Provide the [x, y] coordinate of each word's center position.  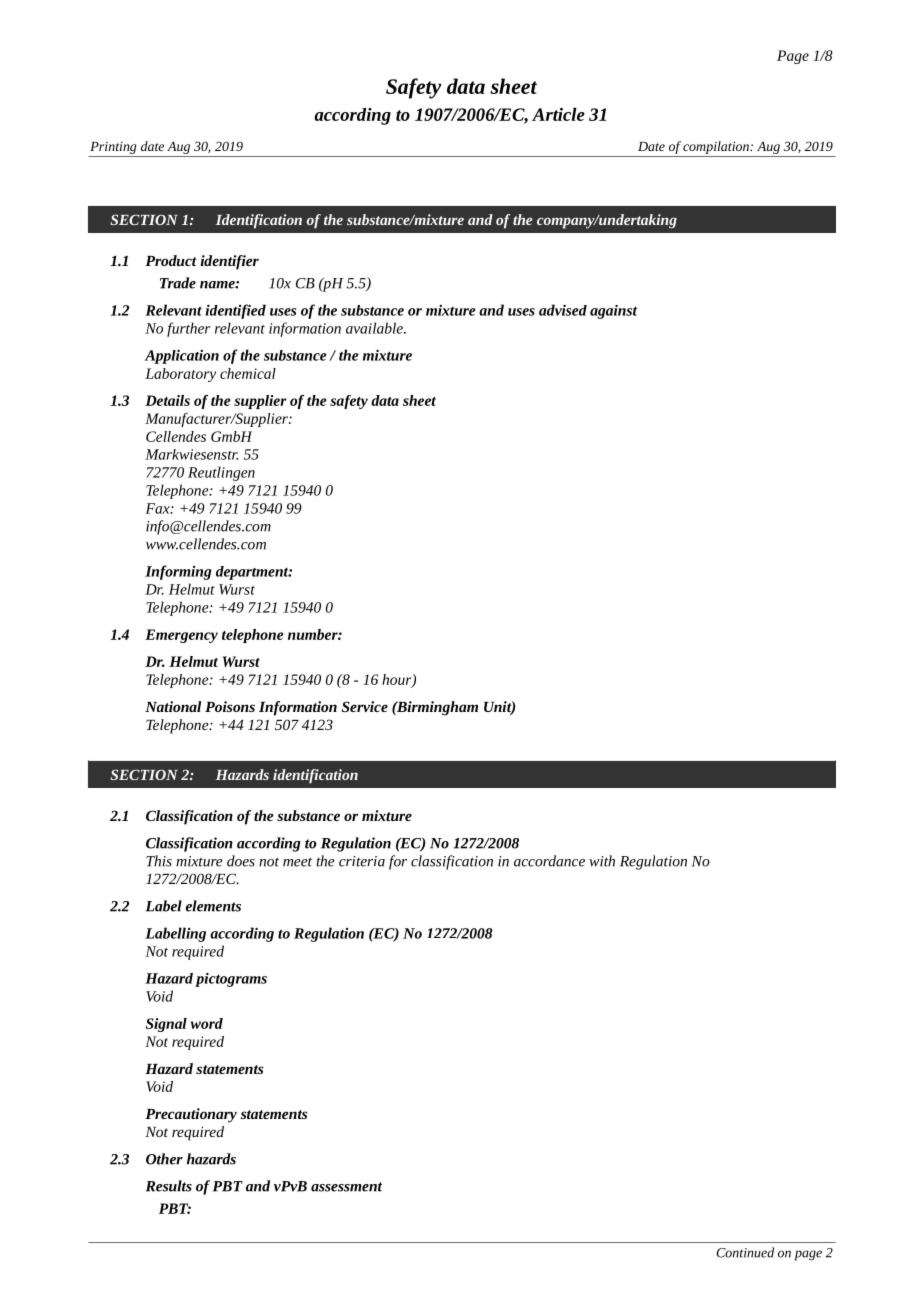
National [173, 706]
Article [558, 114]
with [602, 861]
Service [365, 706]
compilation [717, 147]
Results [169, 1186]
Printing [113, 148]
